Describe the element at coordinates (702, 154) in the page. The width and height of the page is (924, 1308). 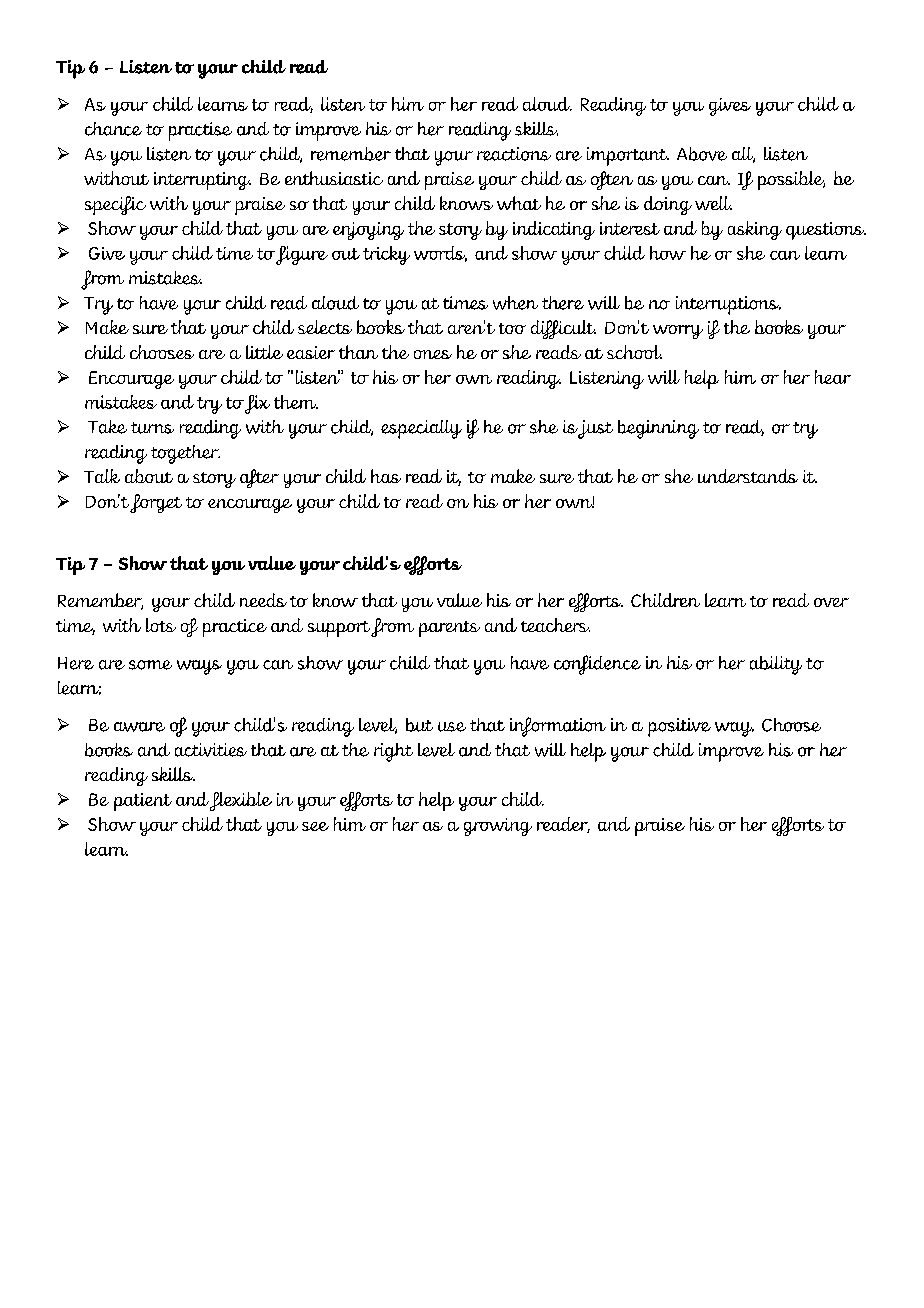
I see `Above` at that location.
